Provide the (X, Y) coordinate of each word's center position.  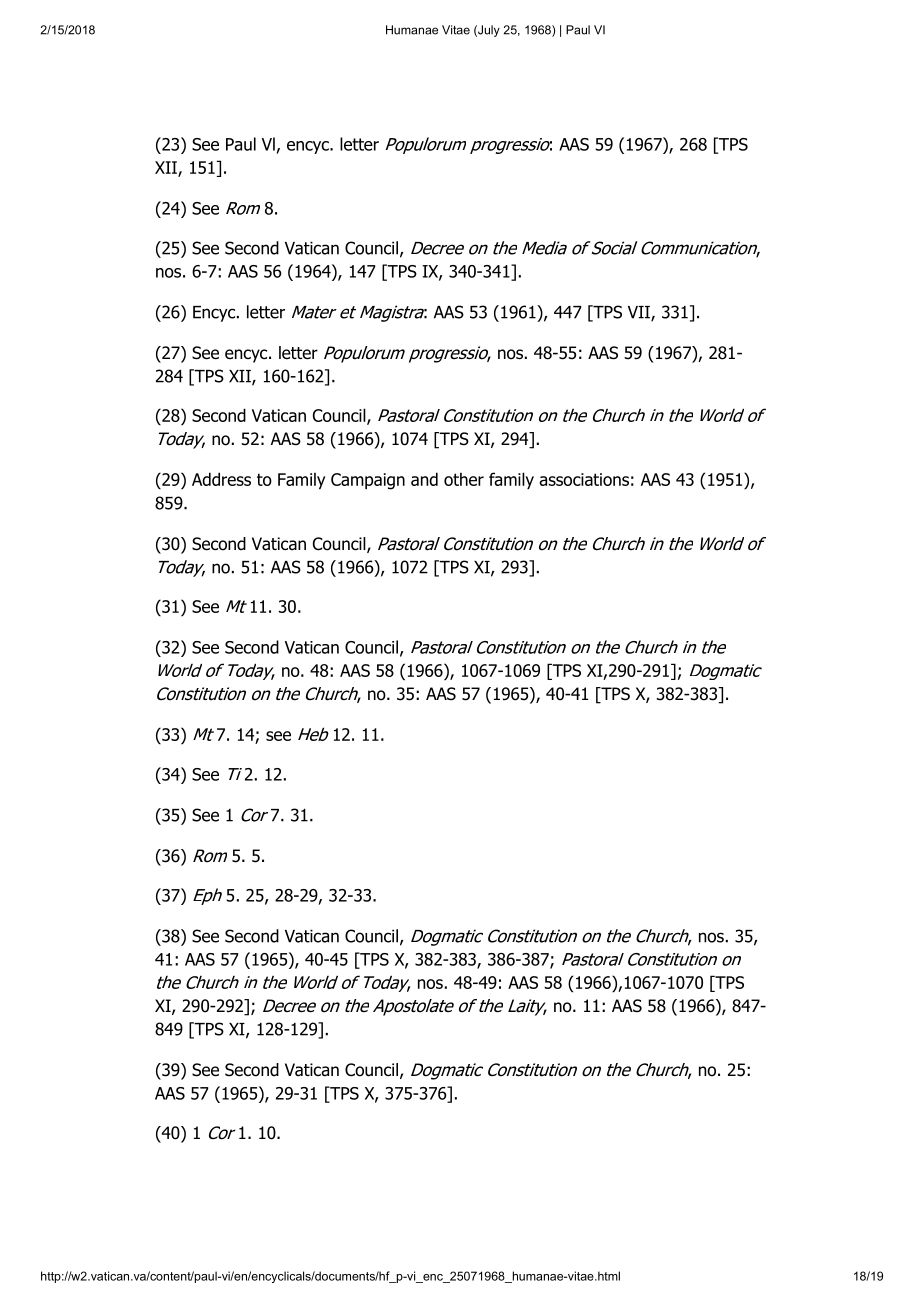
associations (584, 479)
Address (221, 479)
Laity (527, 1007)
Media (544, 248)
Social (615, 248)
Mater (314, 312)
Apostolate (413, 1007)
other (464, 479)
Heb (313, 734)
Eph (207, 896)
